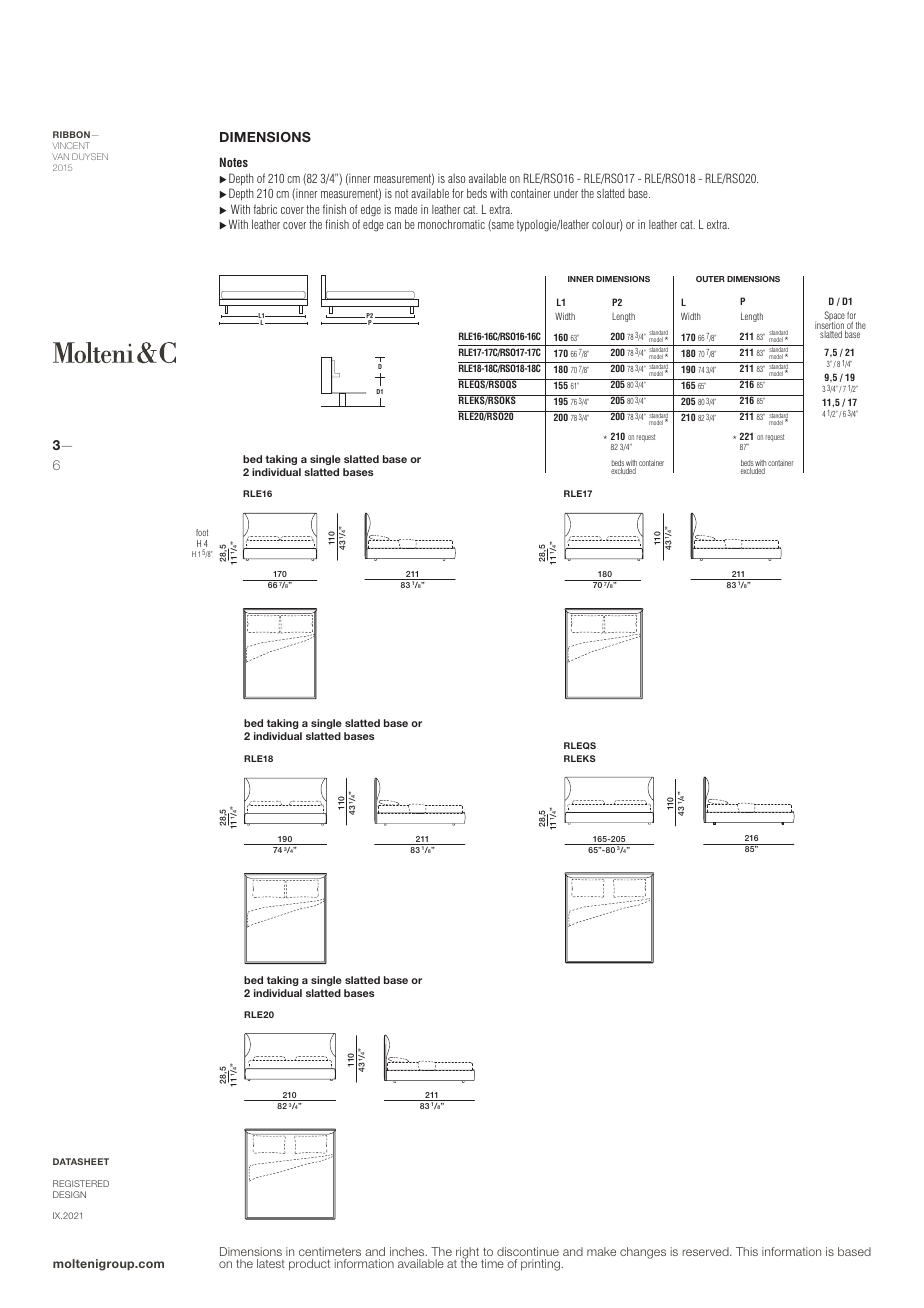 Image resolution: width=924 pixels, height=1308 pixels. What do you see at coordinates (710, 279) in the page?
I see `OUTER` at bounding box center [710, 279].
